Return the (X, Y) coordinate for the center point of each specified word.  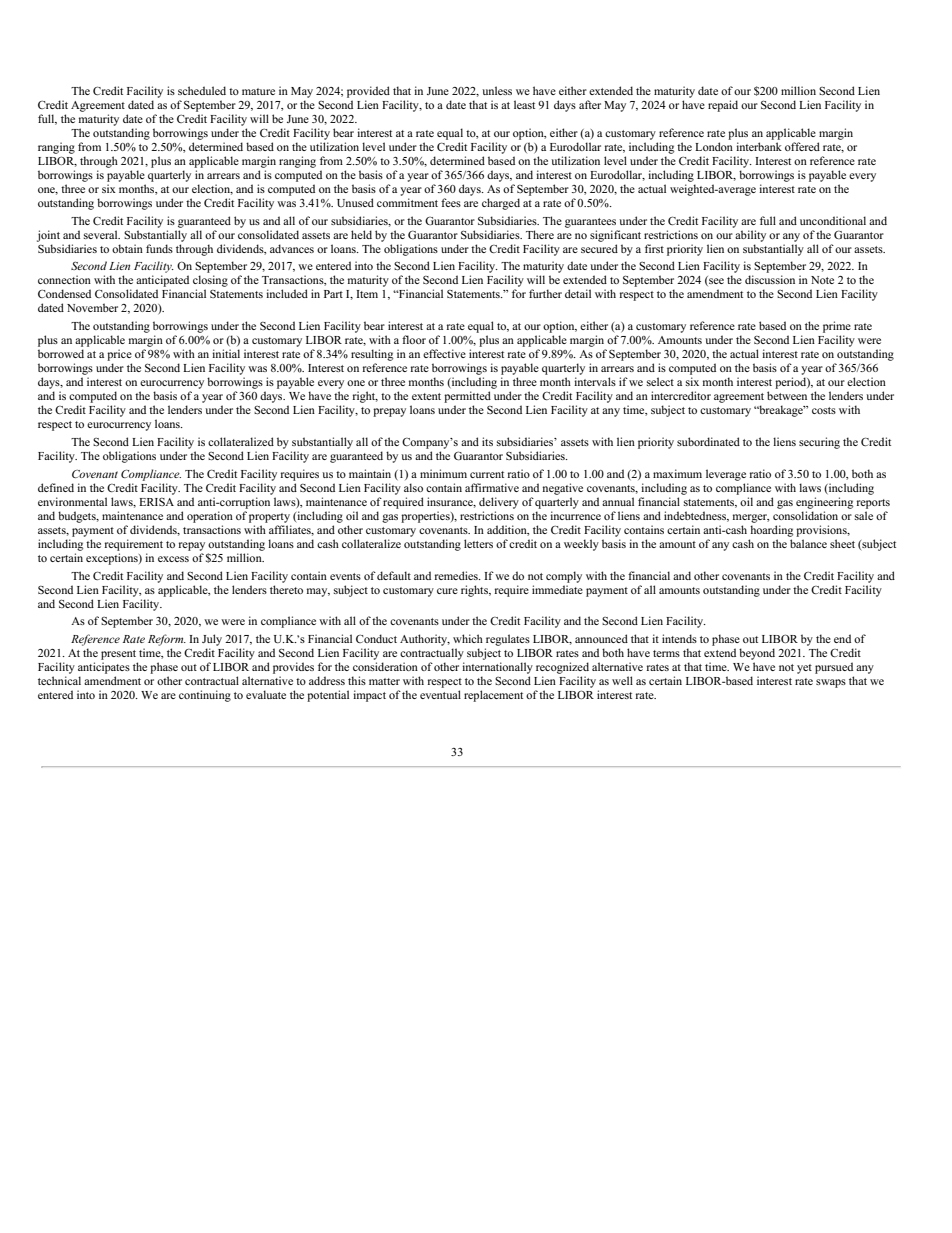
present (118, 655)
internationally (497, 668)
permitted (467, 397)
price (119, 355)
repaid (723, 106)
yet (804, 669)
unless (497, 90)
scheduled (202, 90)
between (787, 395)
